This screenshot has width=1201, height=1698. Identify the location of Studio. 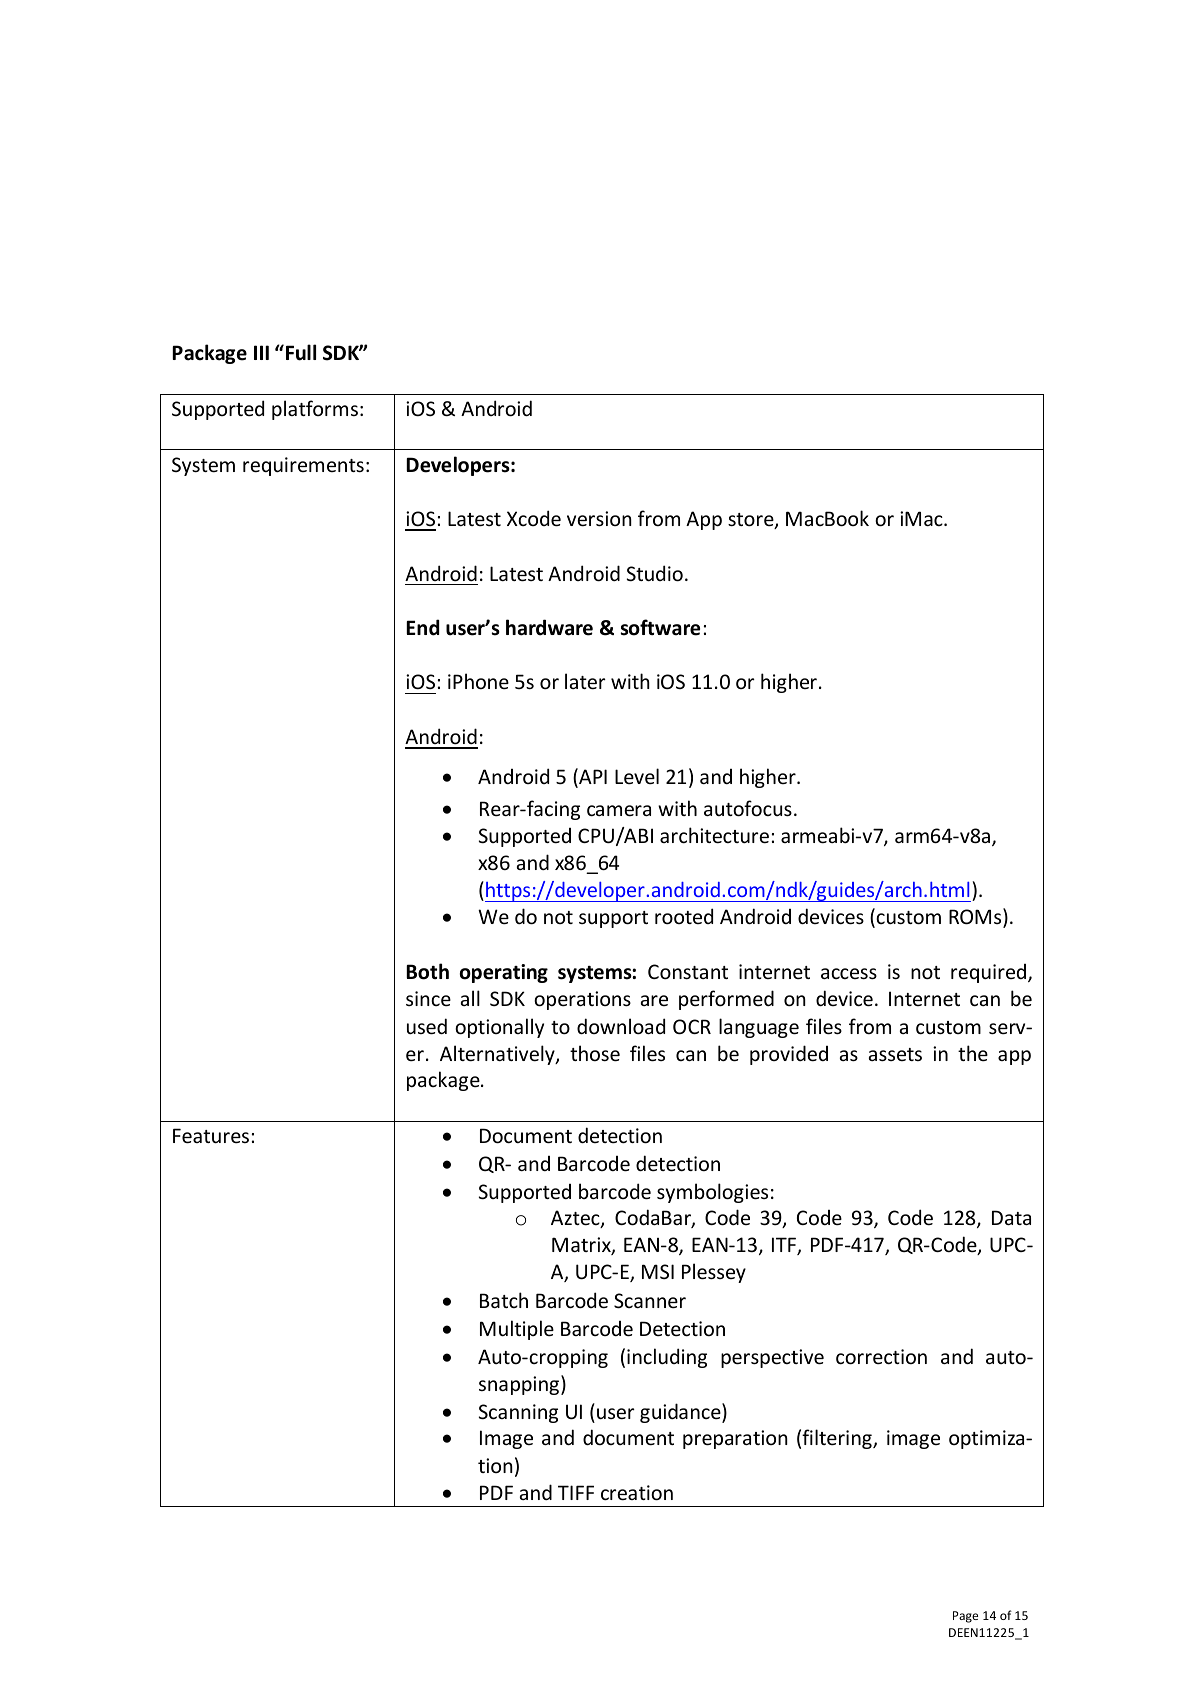
(655, 573).
